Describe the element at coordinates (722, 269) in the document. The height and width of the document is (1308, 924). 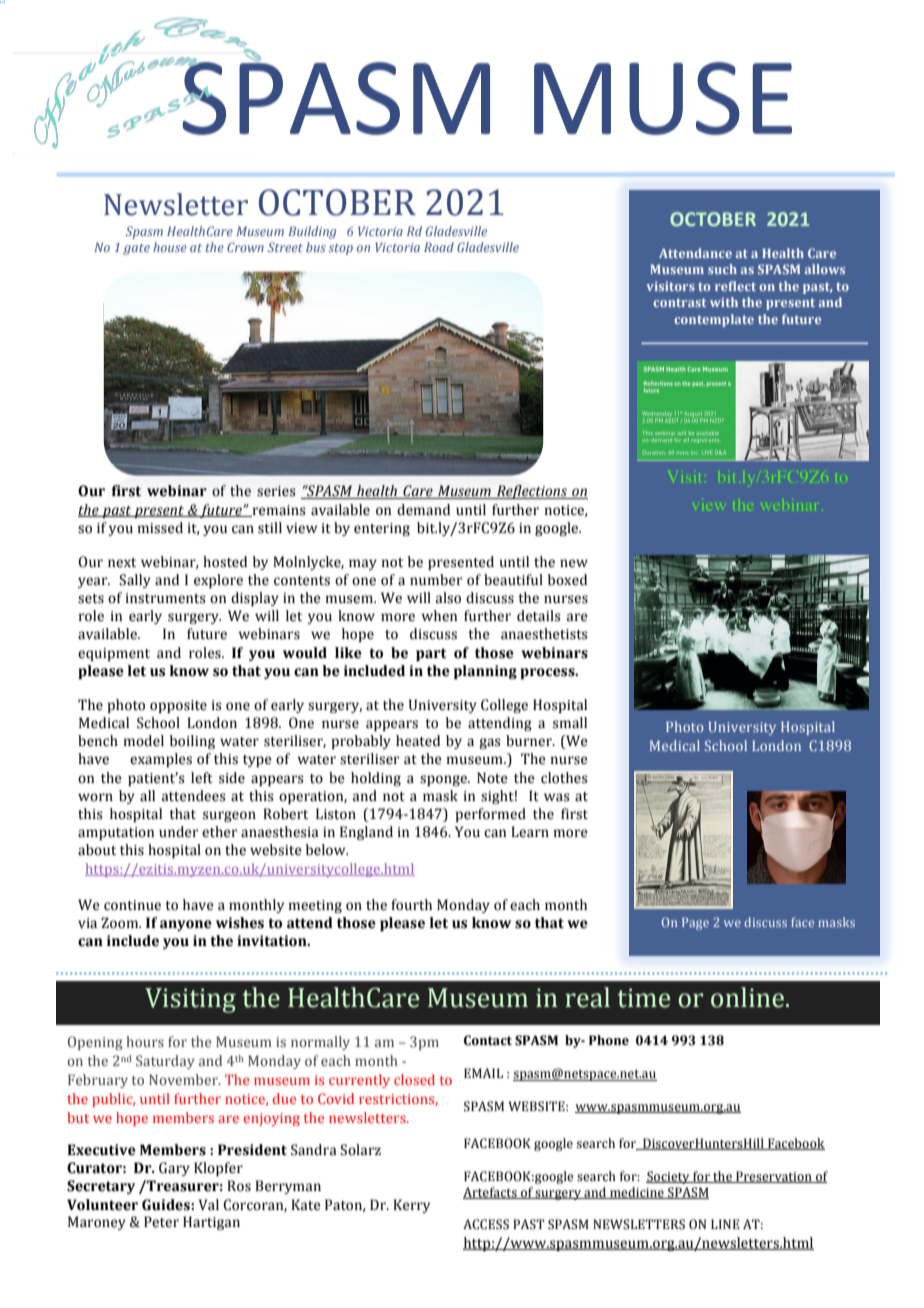
I see `such` at that location.
